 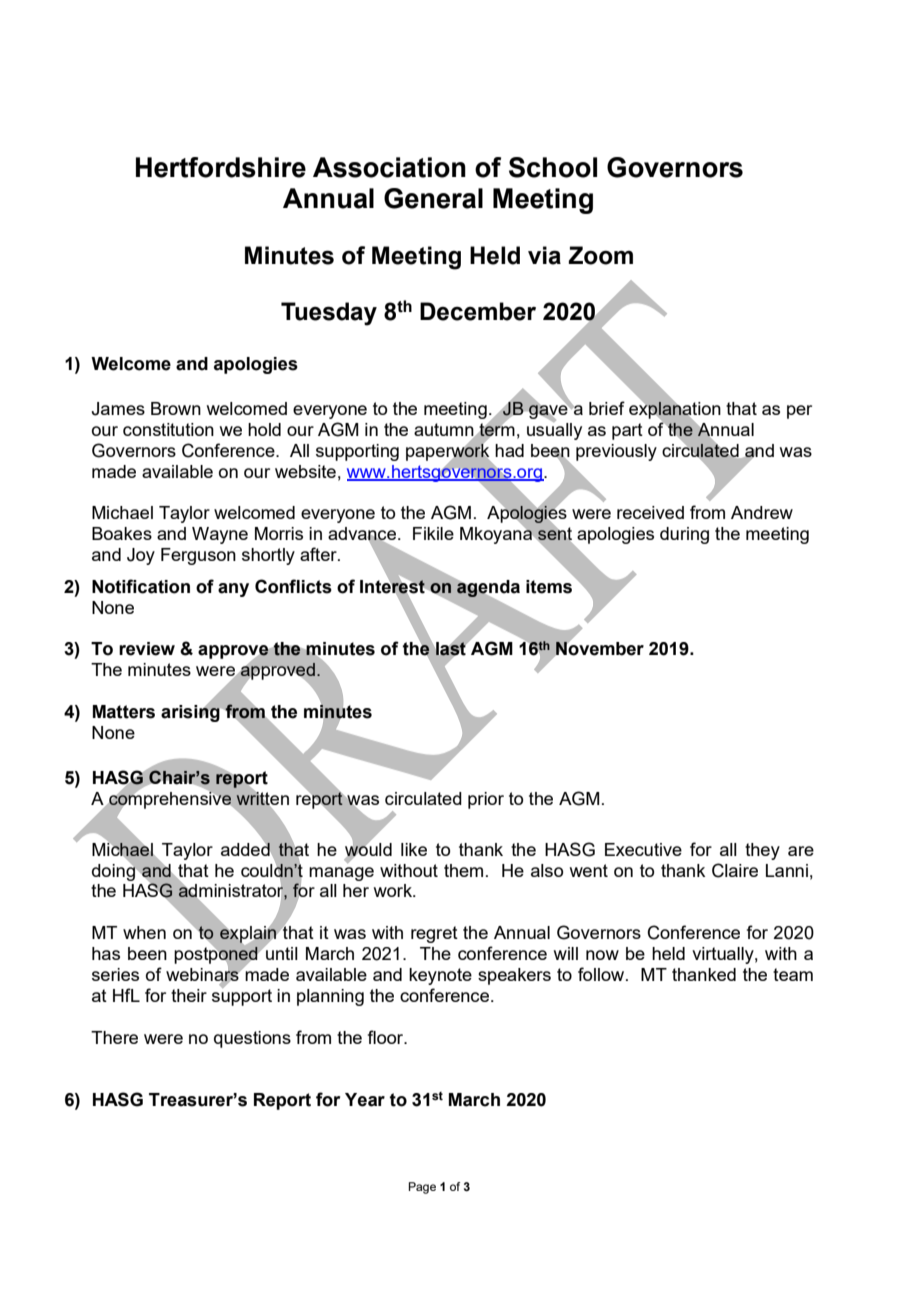 I want to click on Zoom, so click(x=600, y=255).
